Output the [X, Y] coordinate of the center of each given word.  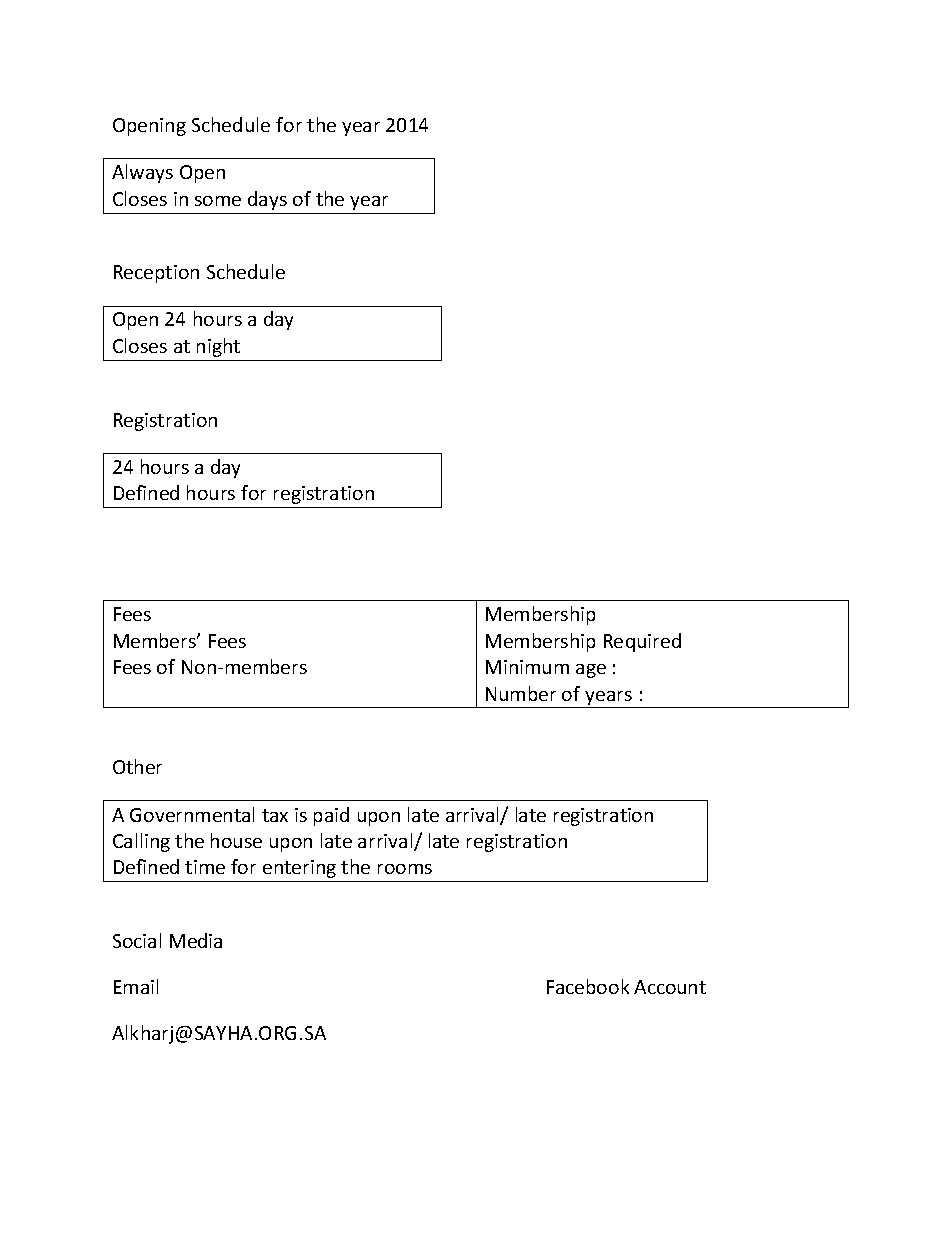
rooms [405, 869]
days [267, 200]
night [218, 347]
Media [196, 940]
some [218, 201]
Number [521, 693]
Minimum [527, 667]
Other [137, 766]
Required [642, 642]
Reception [156, 274]
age [591, 671]
